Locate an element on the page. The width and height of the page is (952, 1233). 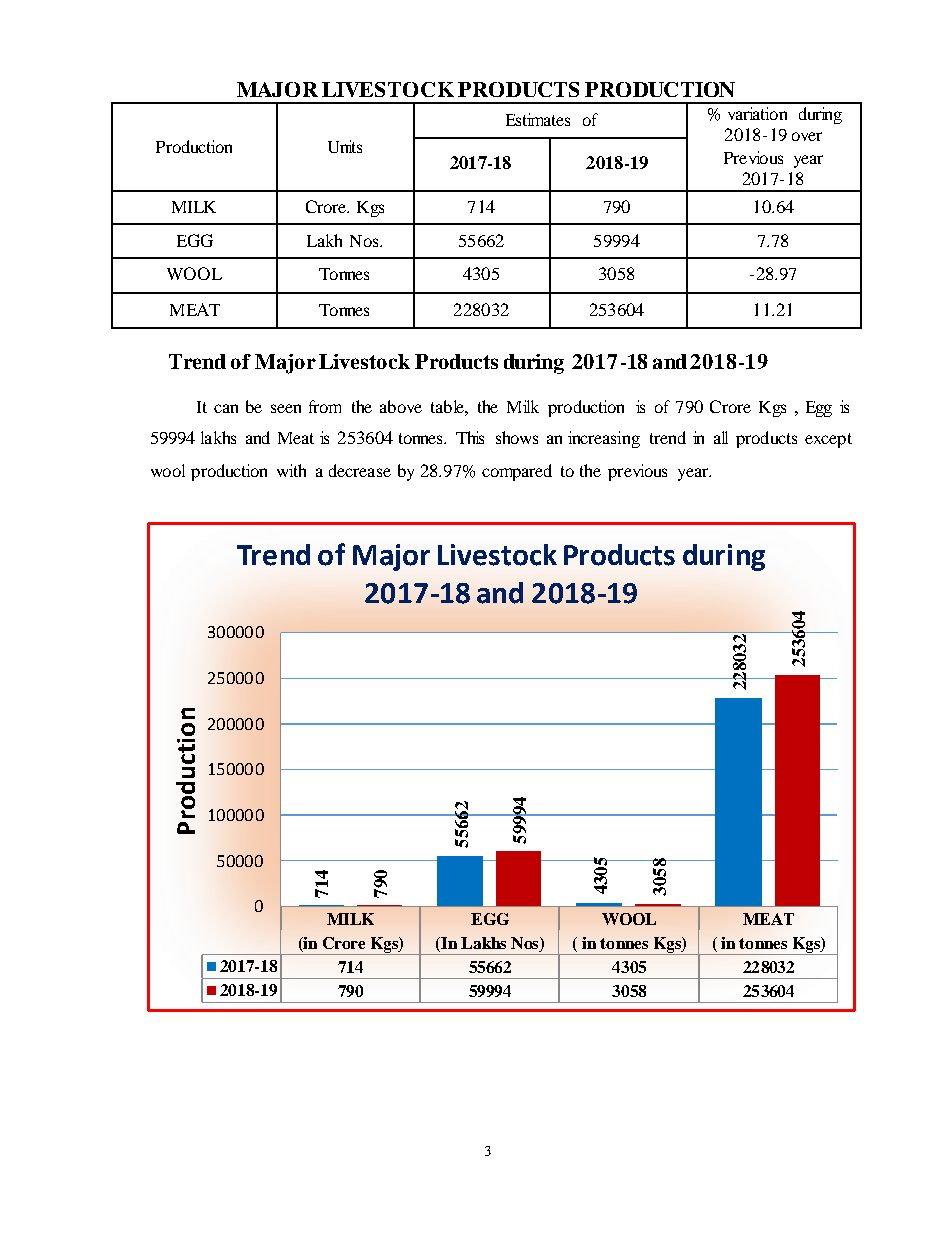
variation is located at coordinates (757, 113).
